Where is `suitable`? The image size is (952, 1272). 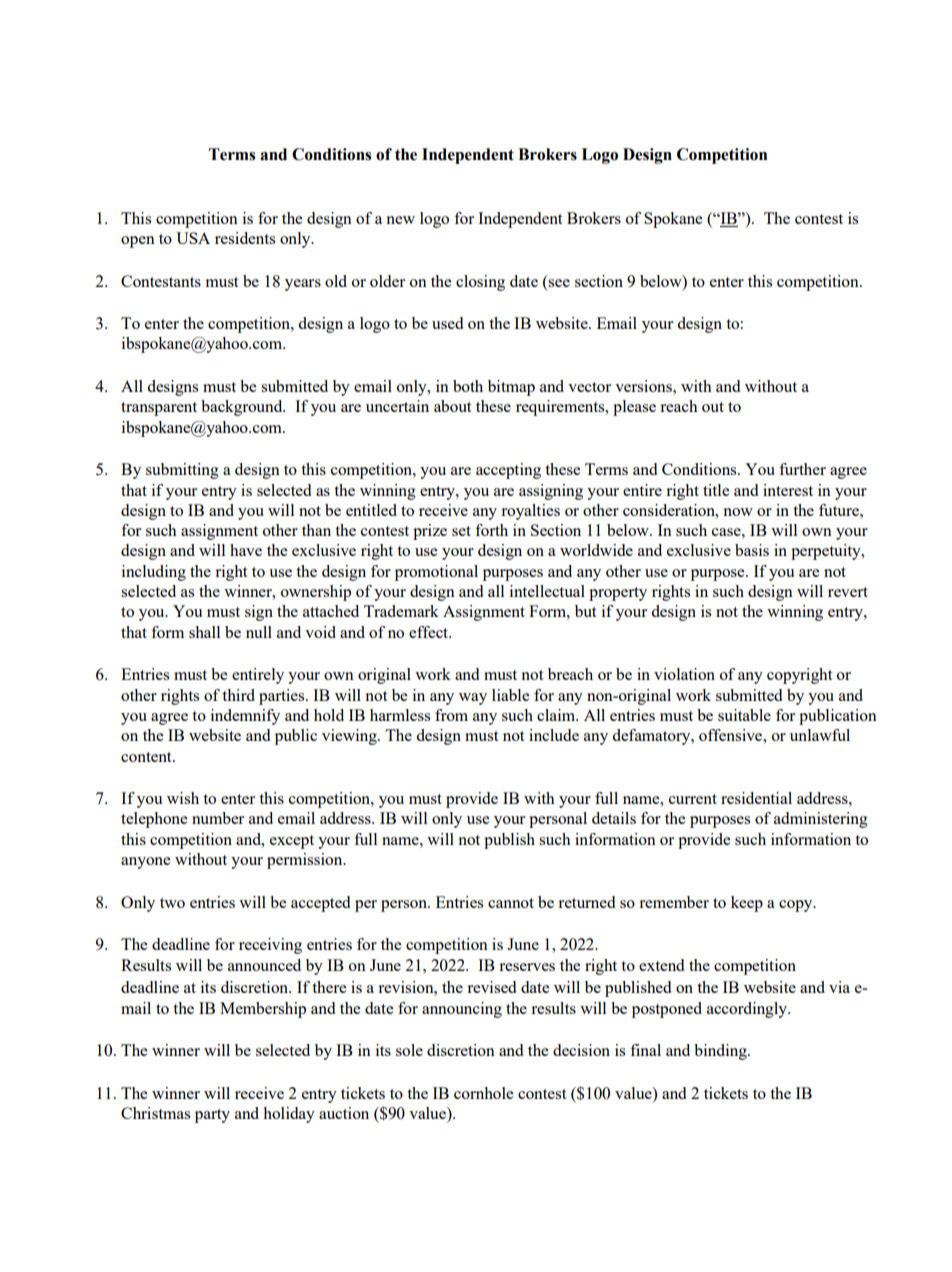 suitable is located at coordinates (744, 715).
